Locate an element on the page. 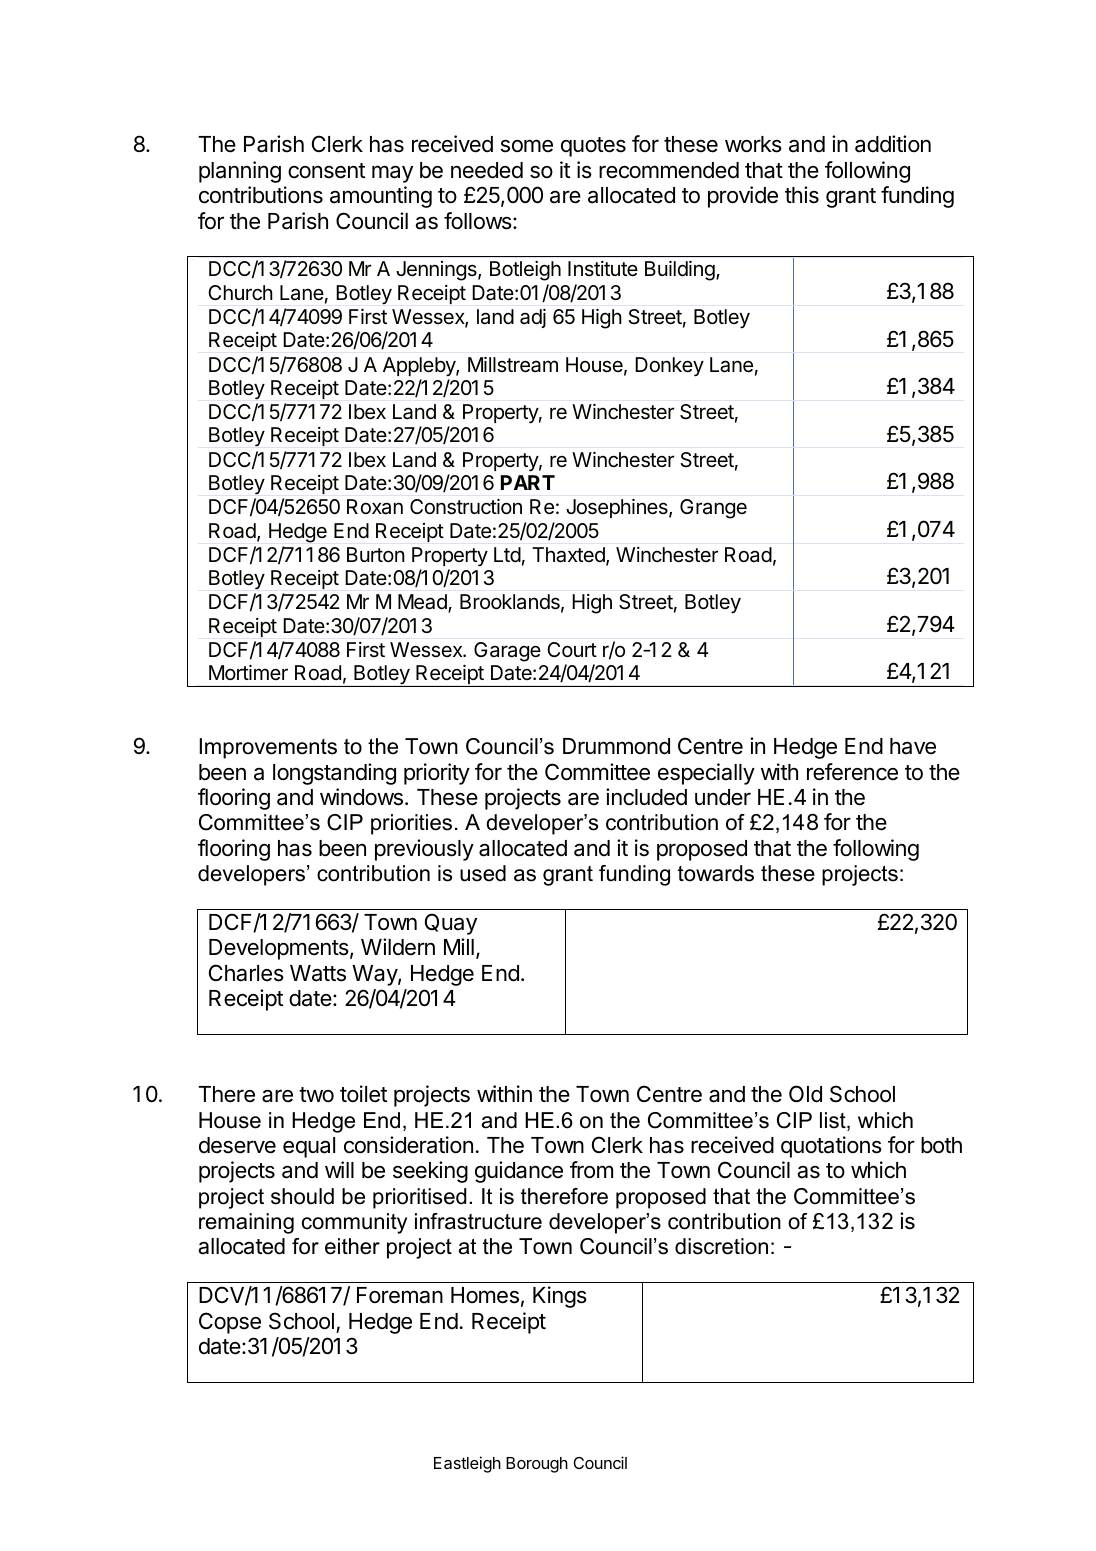 This document has width=1096, height=1551. addition is located at coordinates (893, 144).
